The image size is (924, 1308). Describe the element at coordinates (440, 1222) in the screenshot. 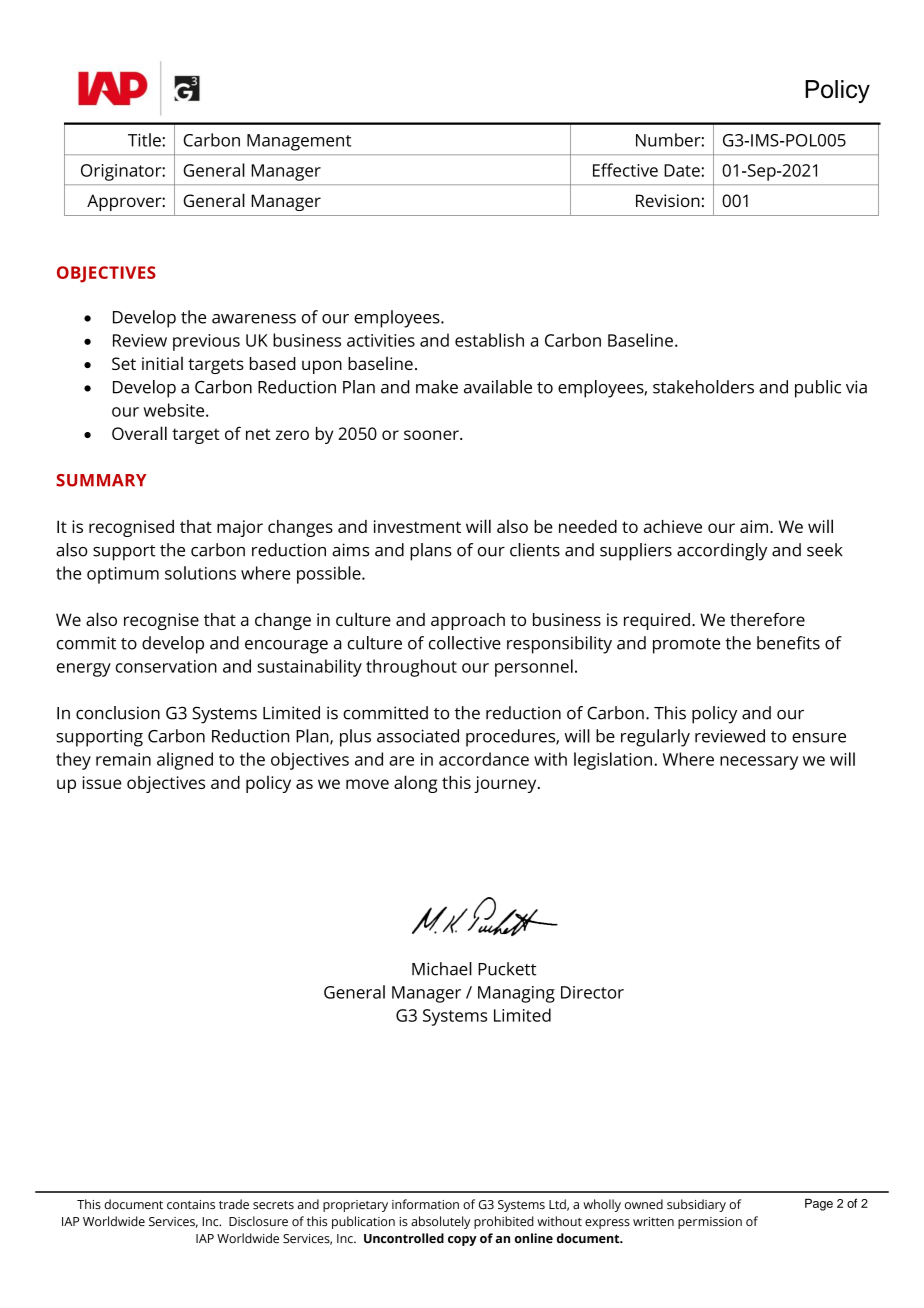

I see `absolutely` at that location.
